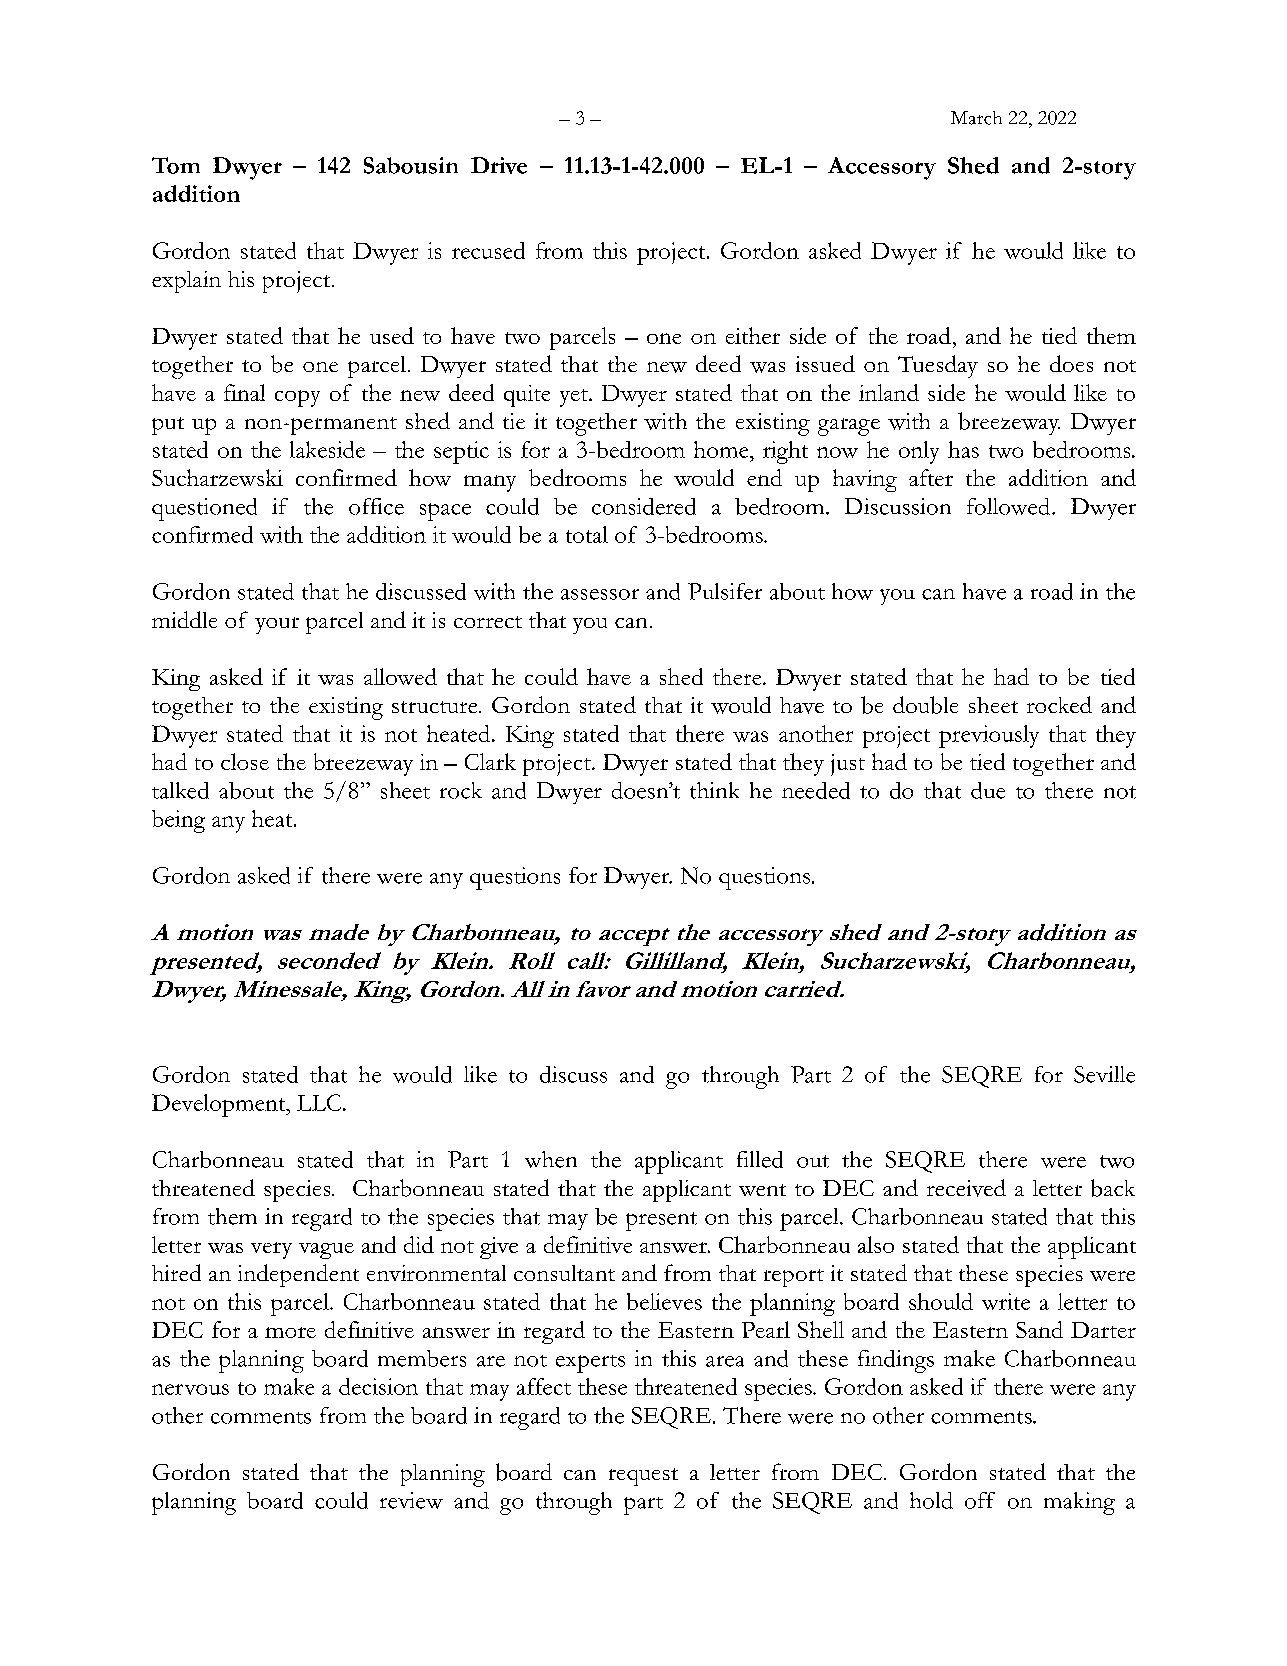 Image resolution: width=1287 pixels, height=1666 pixels. I want to click on Drive, so click(499, 165).
